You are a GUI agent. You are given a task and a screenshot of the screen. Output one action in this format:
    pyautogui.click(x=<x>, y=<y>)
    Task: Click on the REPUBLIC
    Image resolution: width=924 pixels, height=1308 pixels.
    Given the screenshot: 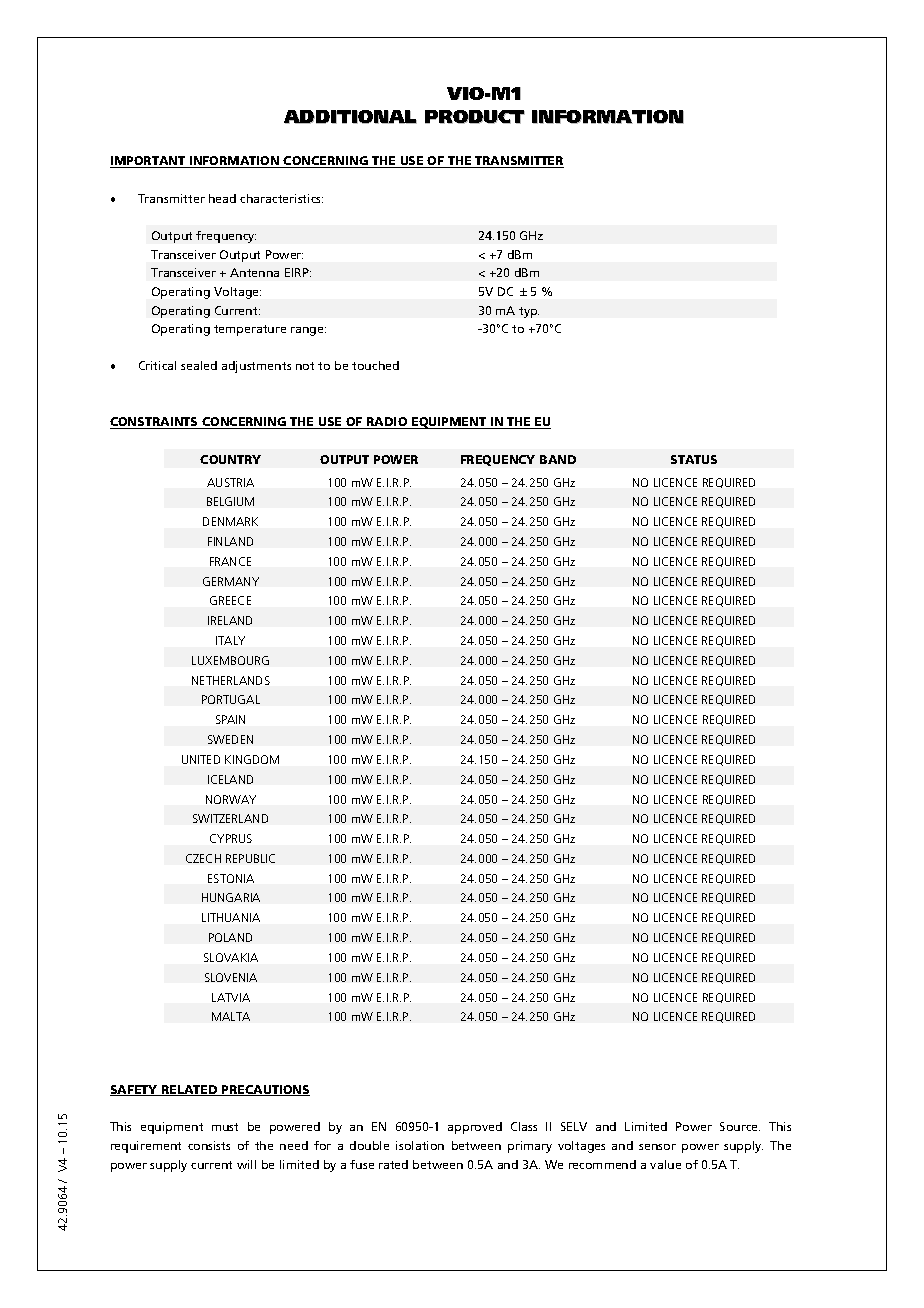 What is the action you would take?
    pyautogui.click(x=250, y=858)
